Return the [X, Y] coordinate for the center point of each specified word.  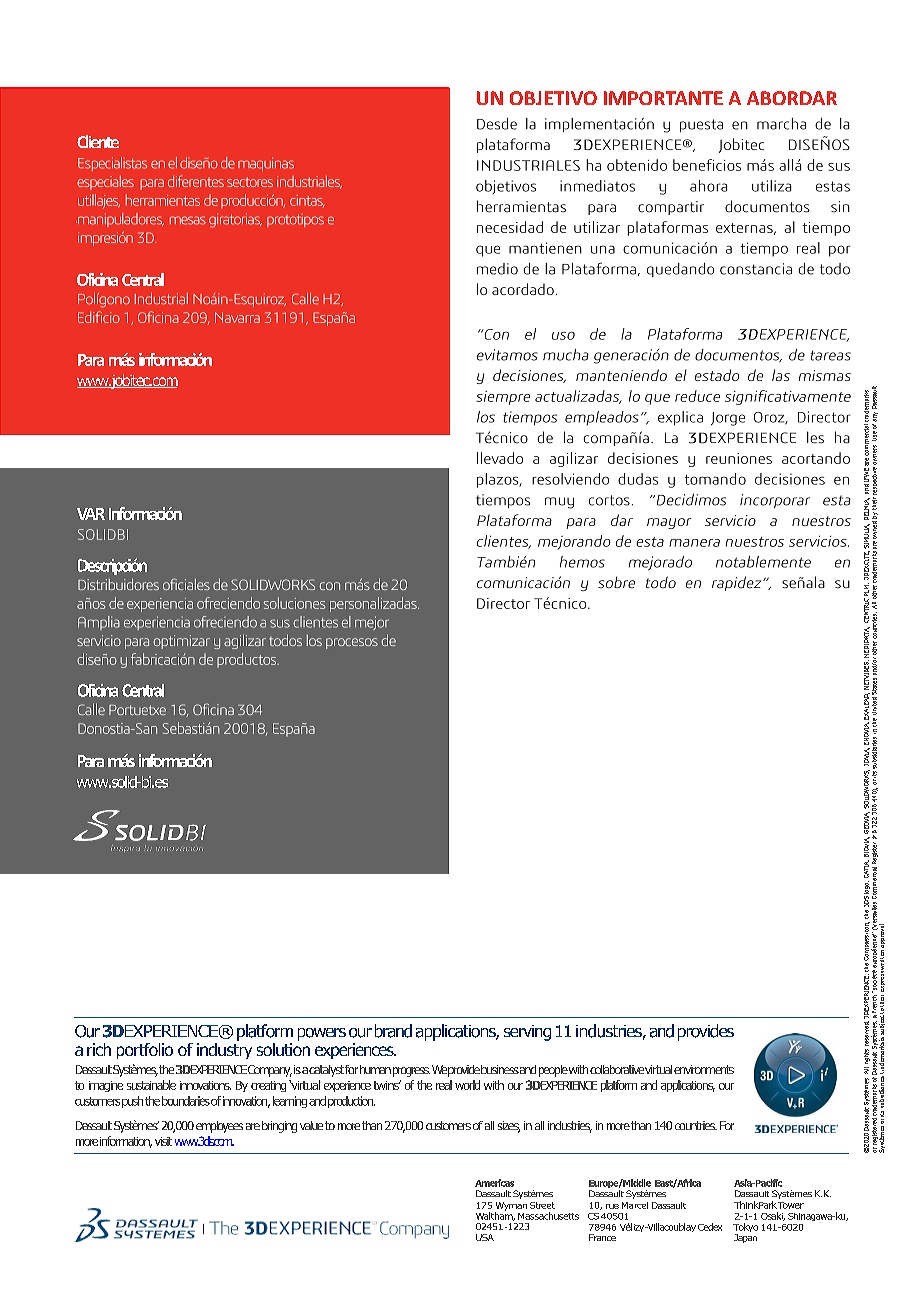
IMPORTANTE [663, 98]
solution [283, 1048]
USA [485, 1237]
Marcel [635, 1205]
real [444, 1085]
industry [224, 1049]
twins [387, 1085]
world [467, 1085]
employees [219, 1127]
